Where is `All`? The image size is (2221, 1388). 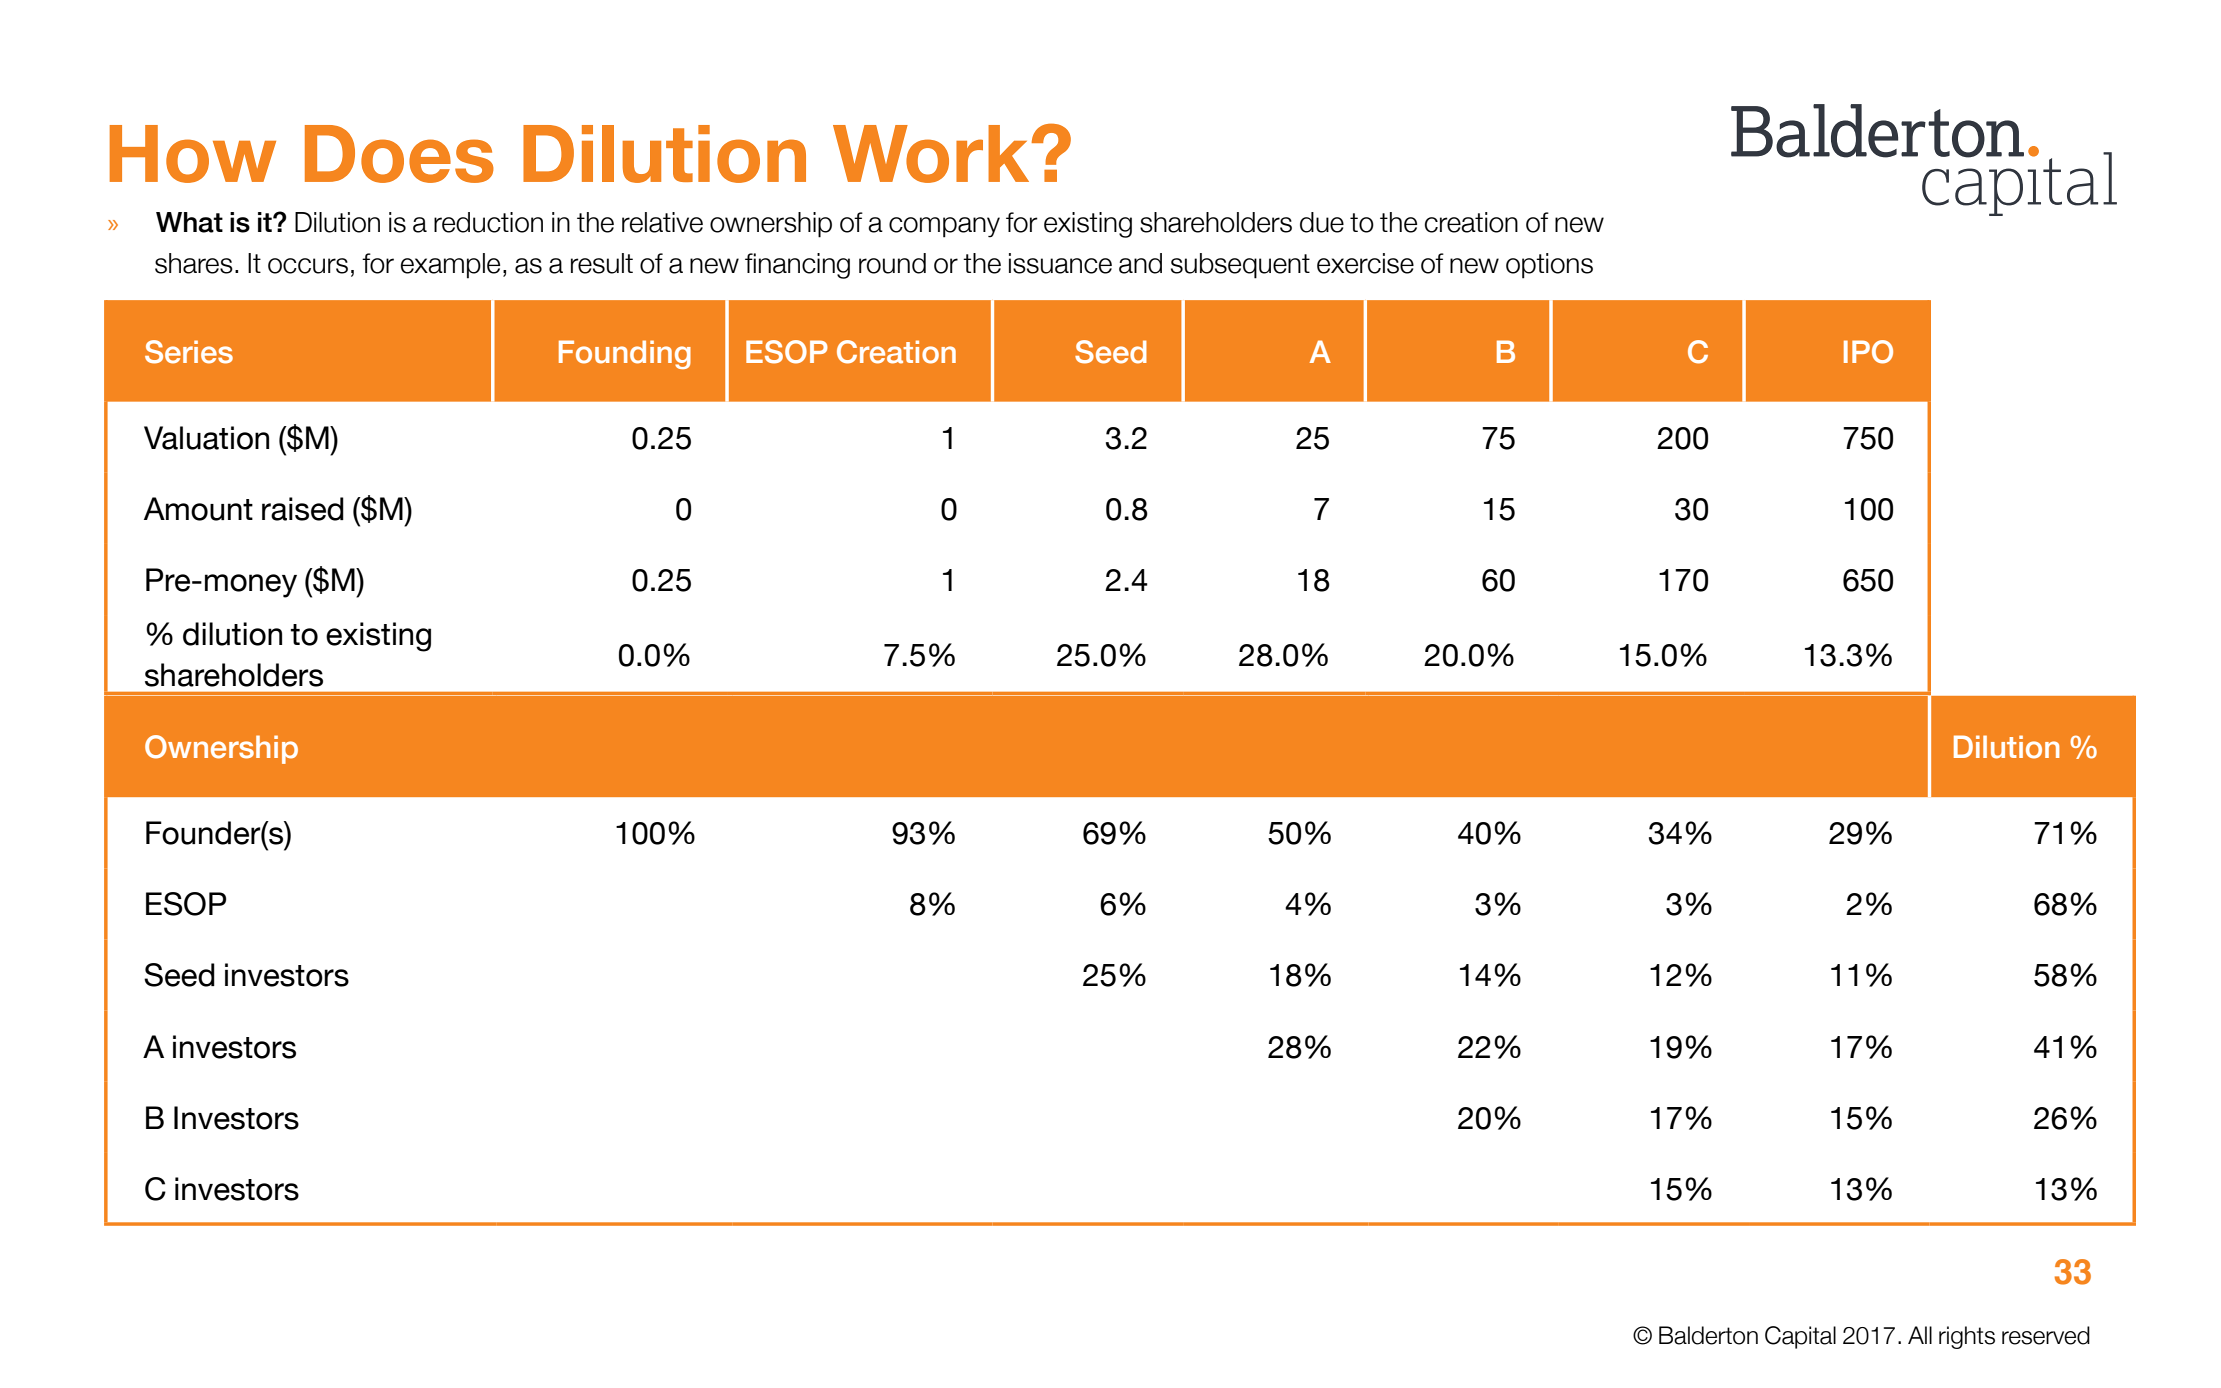
All is located at coordinates (1920, 1335).
